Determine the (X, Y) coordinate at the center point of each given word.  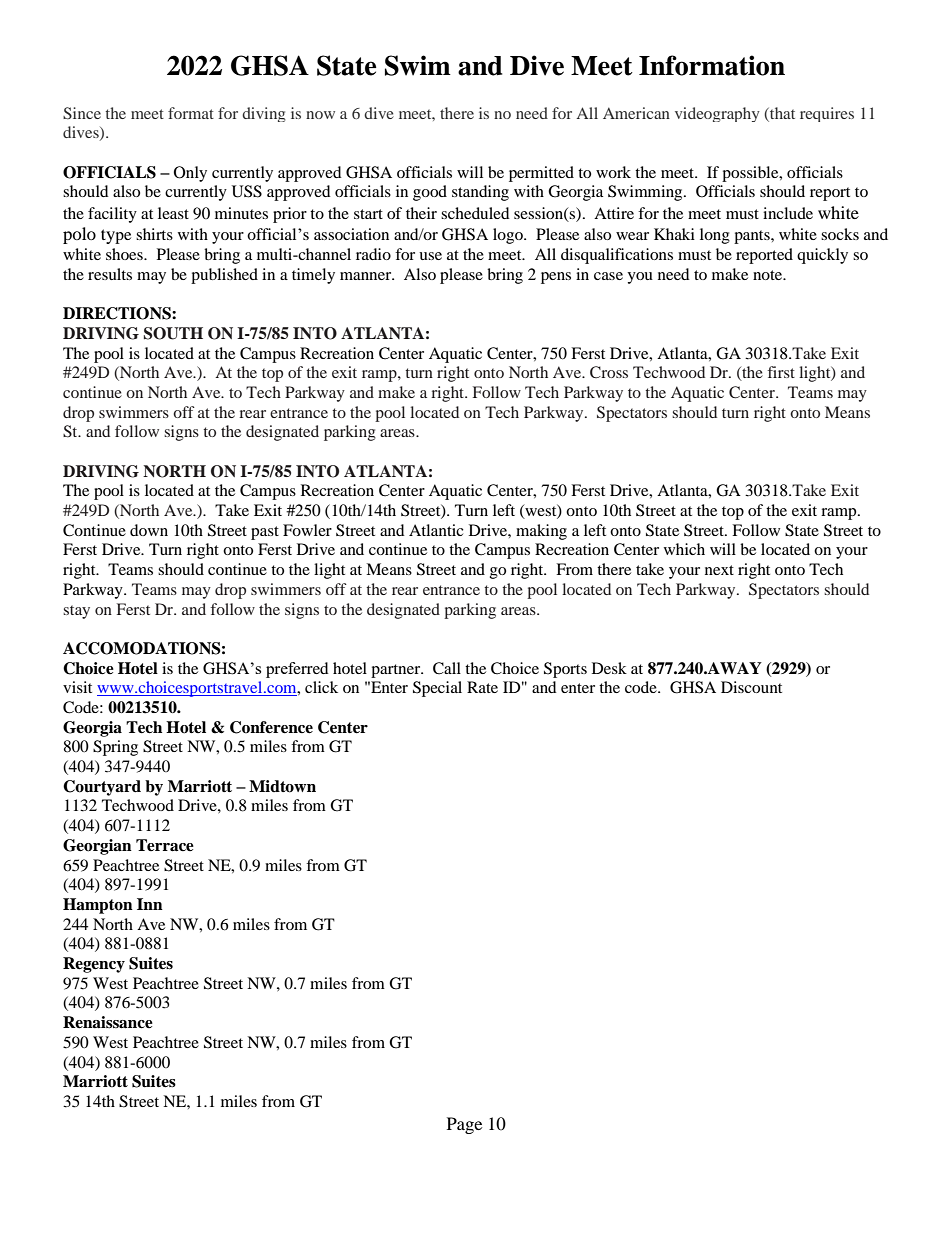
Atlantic (436, 530)
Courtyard (102, 788)
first (781, 372)
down (149, 530)
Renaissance (108, 1022)
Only (190, 174)
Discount (751, 687)
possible (751, 174)
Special (437, 689)
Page (464, 1125)
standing (480, 193)
